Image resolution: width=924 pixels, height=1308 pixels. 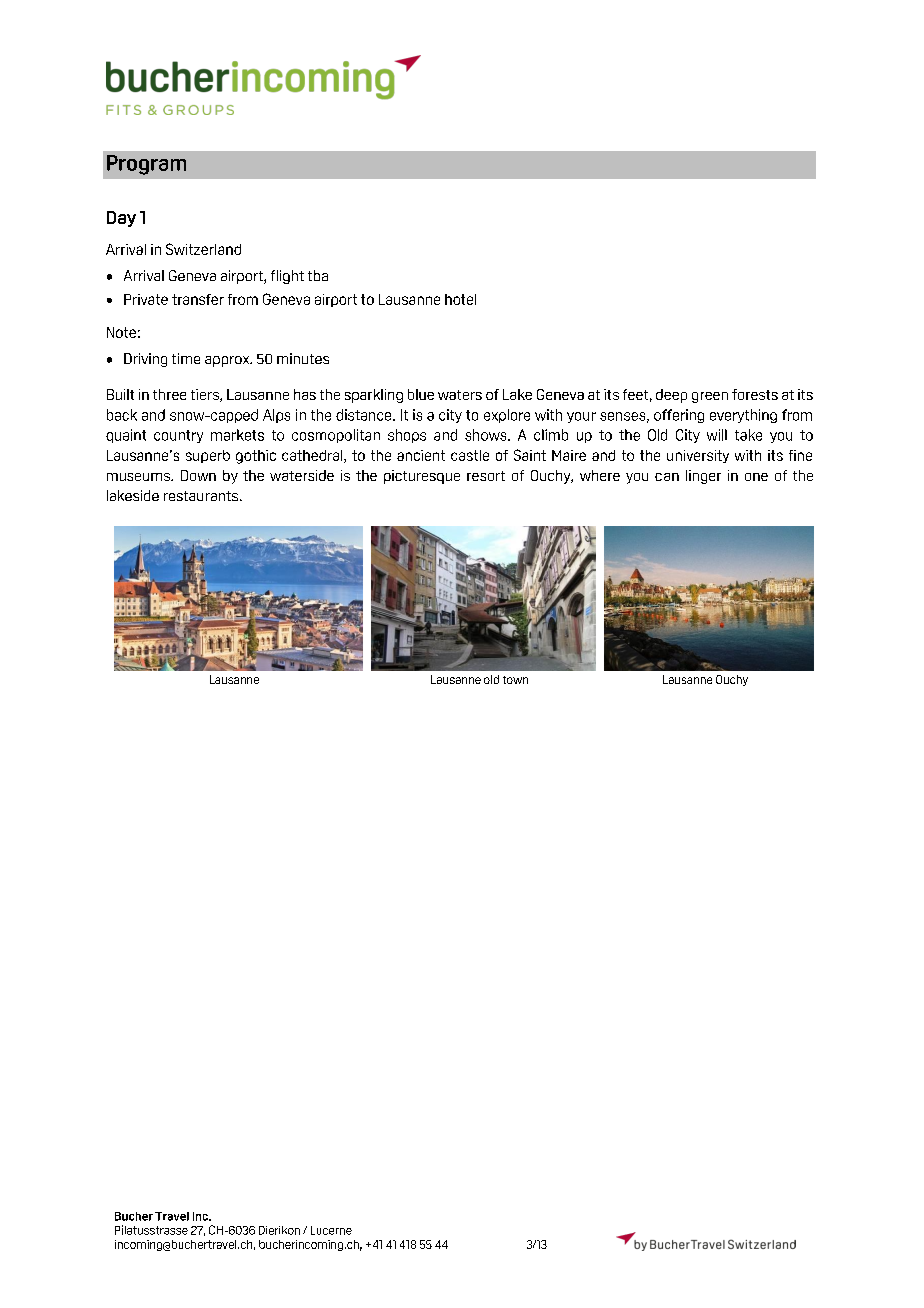 What do you see at coordinates (331, 1230) in the document?
I see `Lucerne` at bounding box center [331, 1230].
